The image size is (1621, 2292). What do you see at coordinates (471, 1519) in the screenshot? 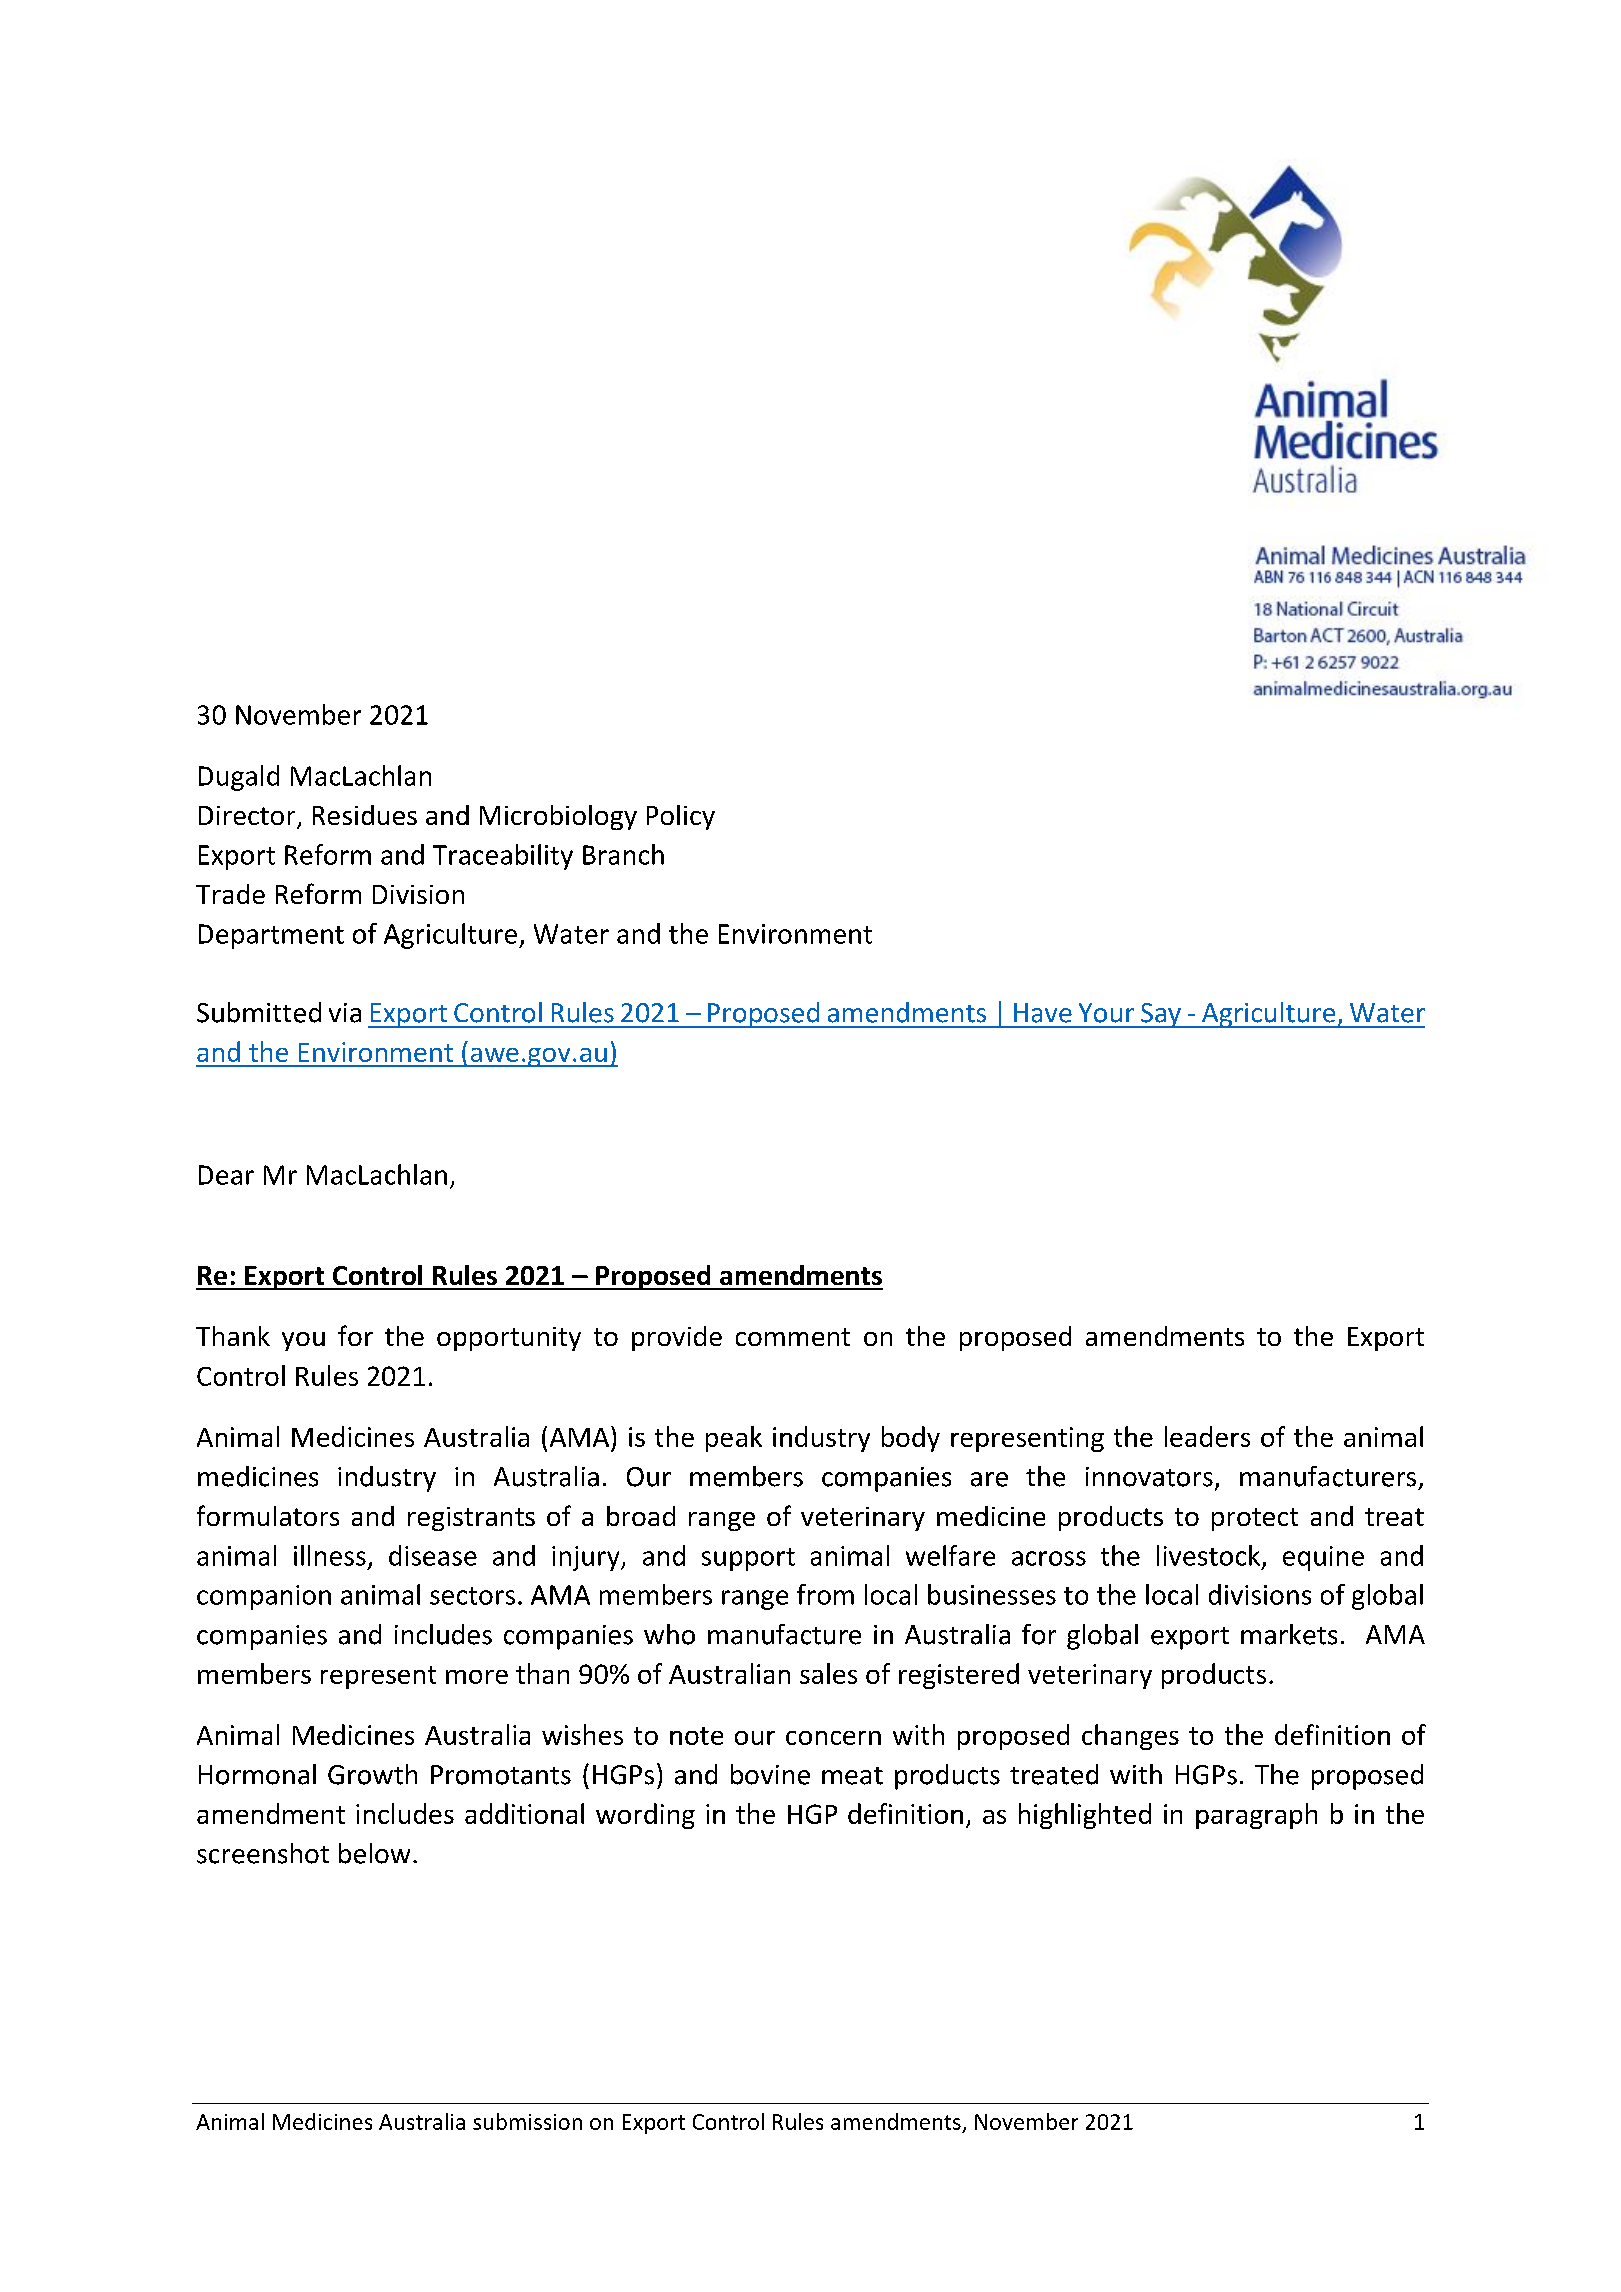
I see `registrants` at bounding box center [471, 1519].
